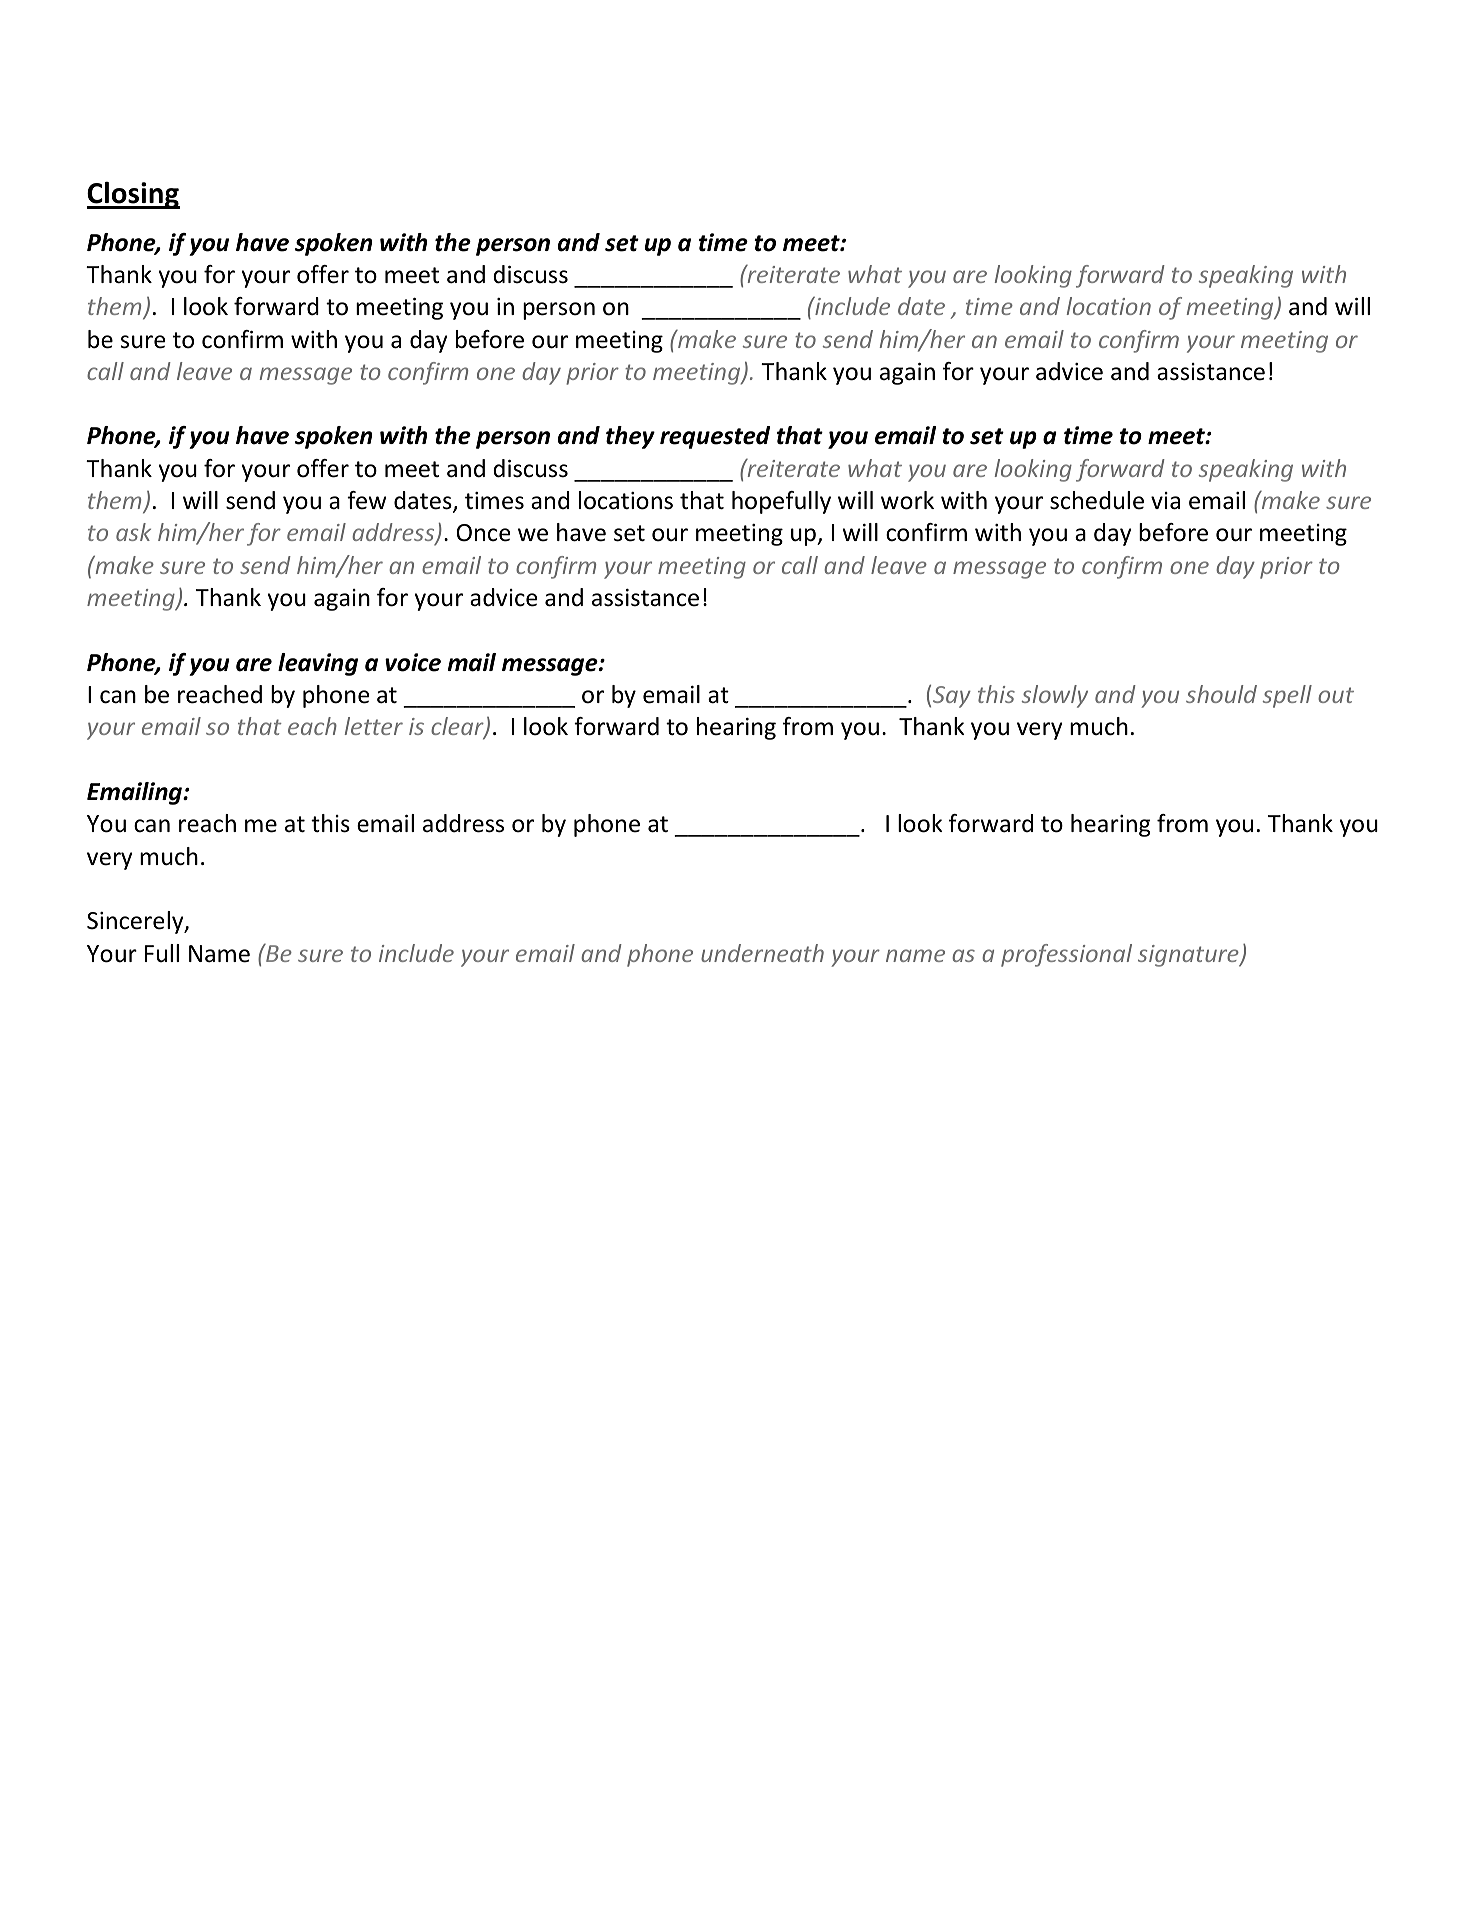 The width and height of the screenshot is (1473, 1906). I want to click on requested, so click(715, 437).
